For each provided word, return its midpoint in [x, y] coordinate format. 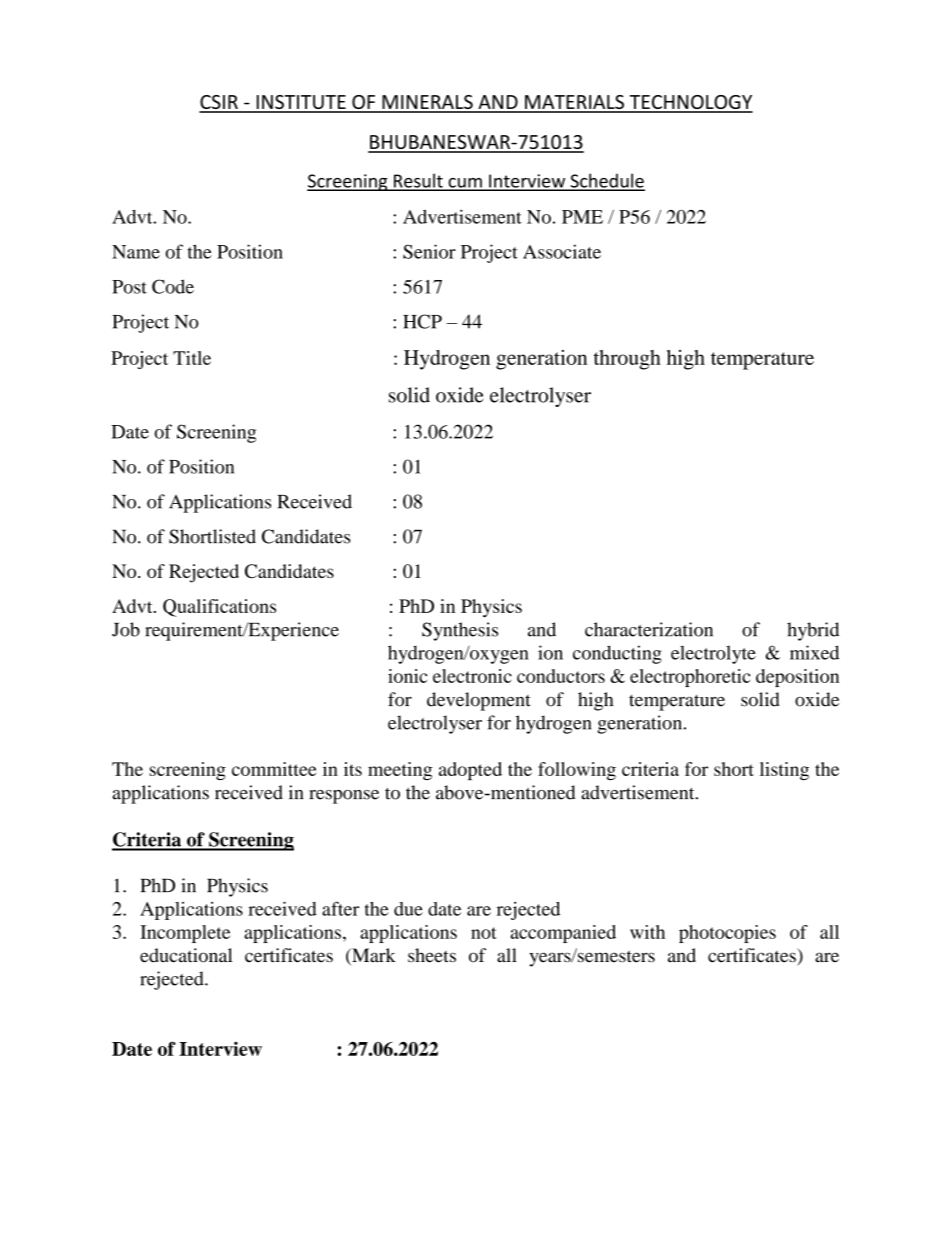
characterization [649, 629]
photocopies [727, 934]
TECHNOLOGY [690, 103]
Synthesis [460, 631]
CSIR [219, 103]
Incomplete [185, 934]
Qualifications [219, 608]
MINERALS [427, 103]
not [484, 933]
